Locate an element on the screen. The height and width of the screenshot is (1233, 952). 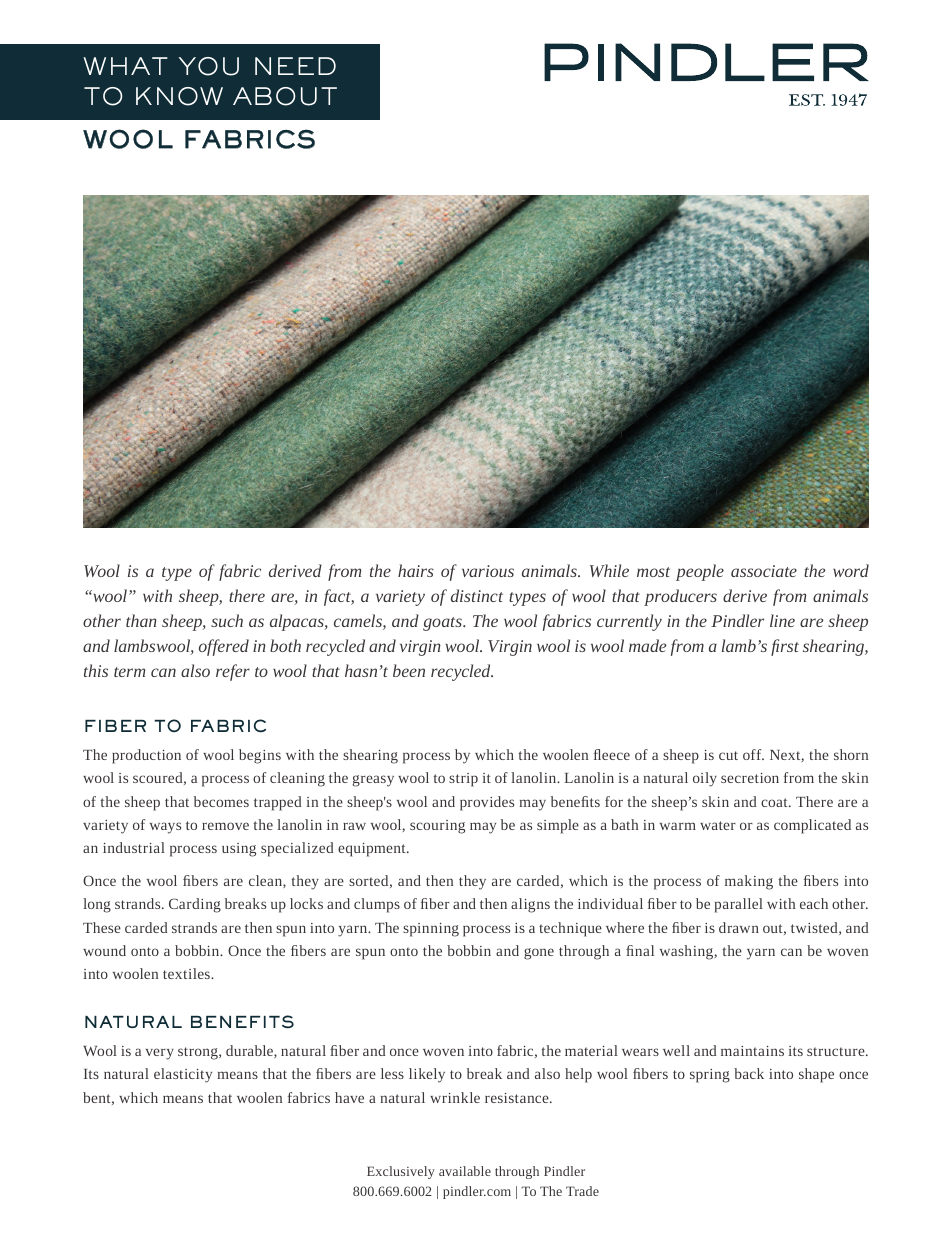
associate is located at coordinates (764, 571).
